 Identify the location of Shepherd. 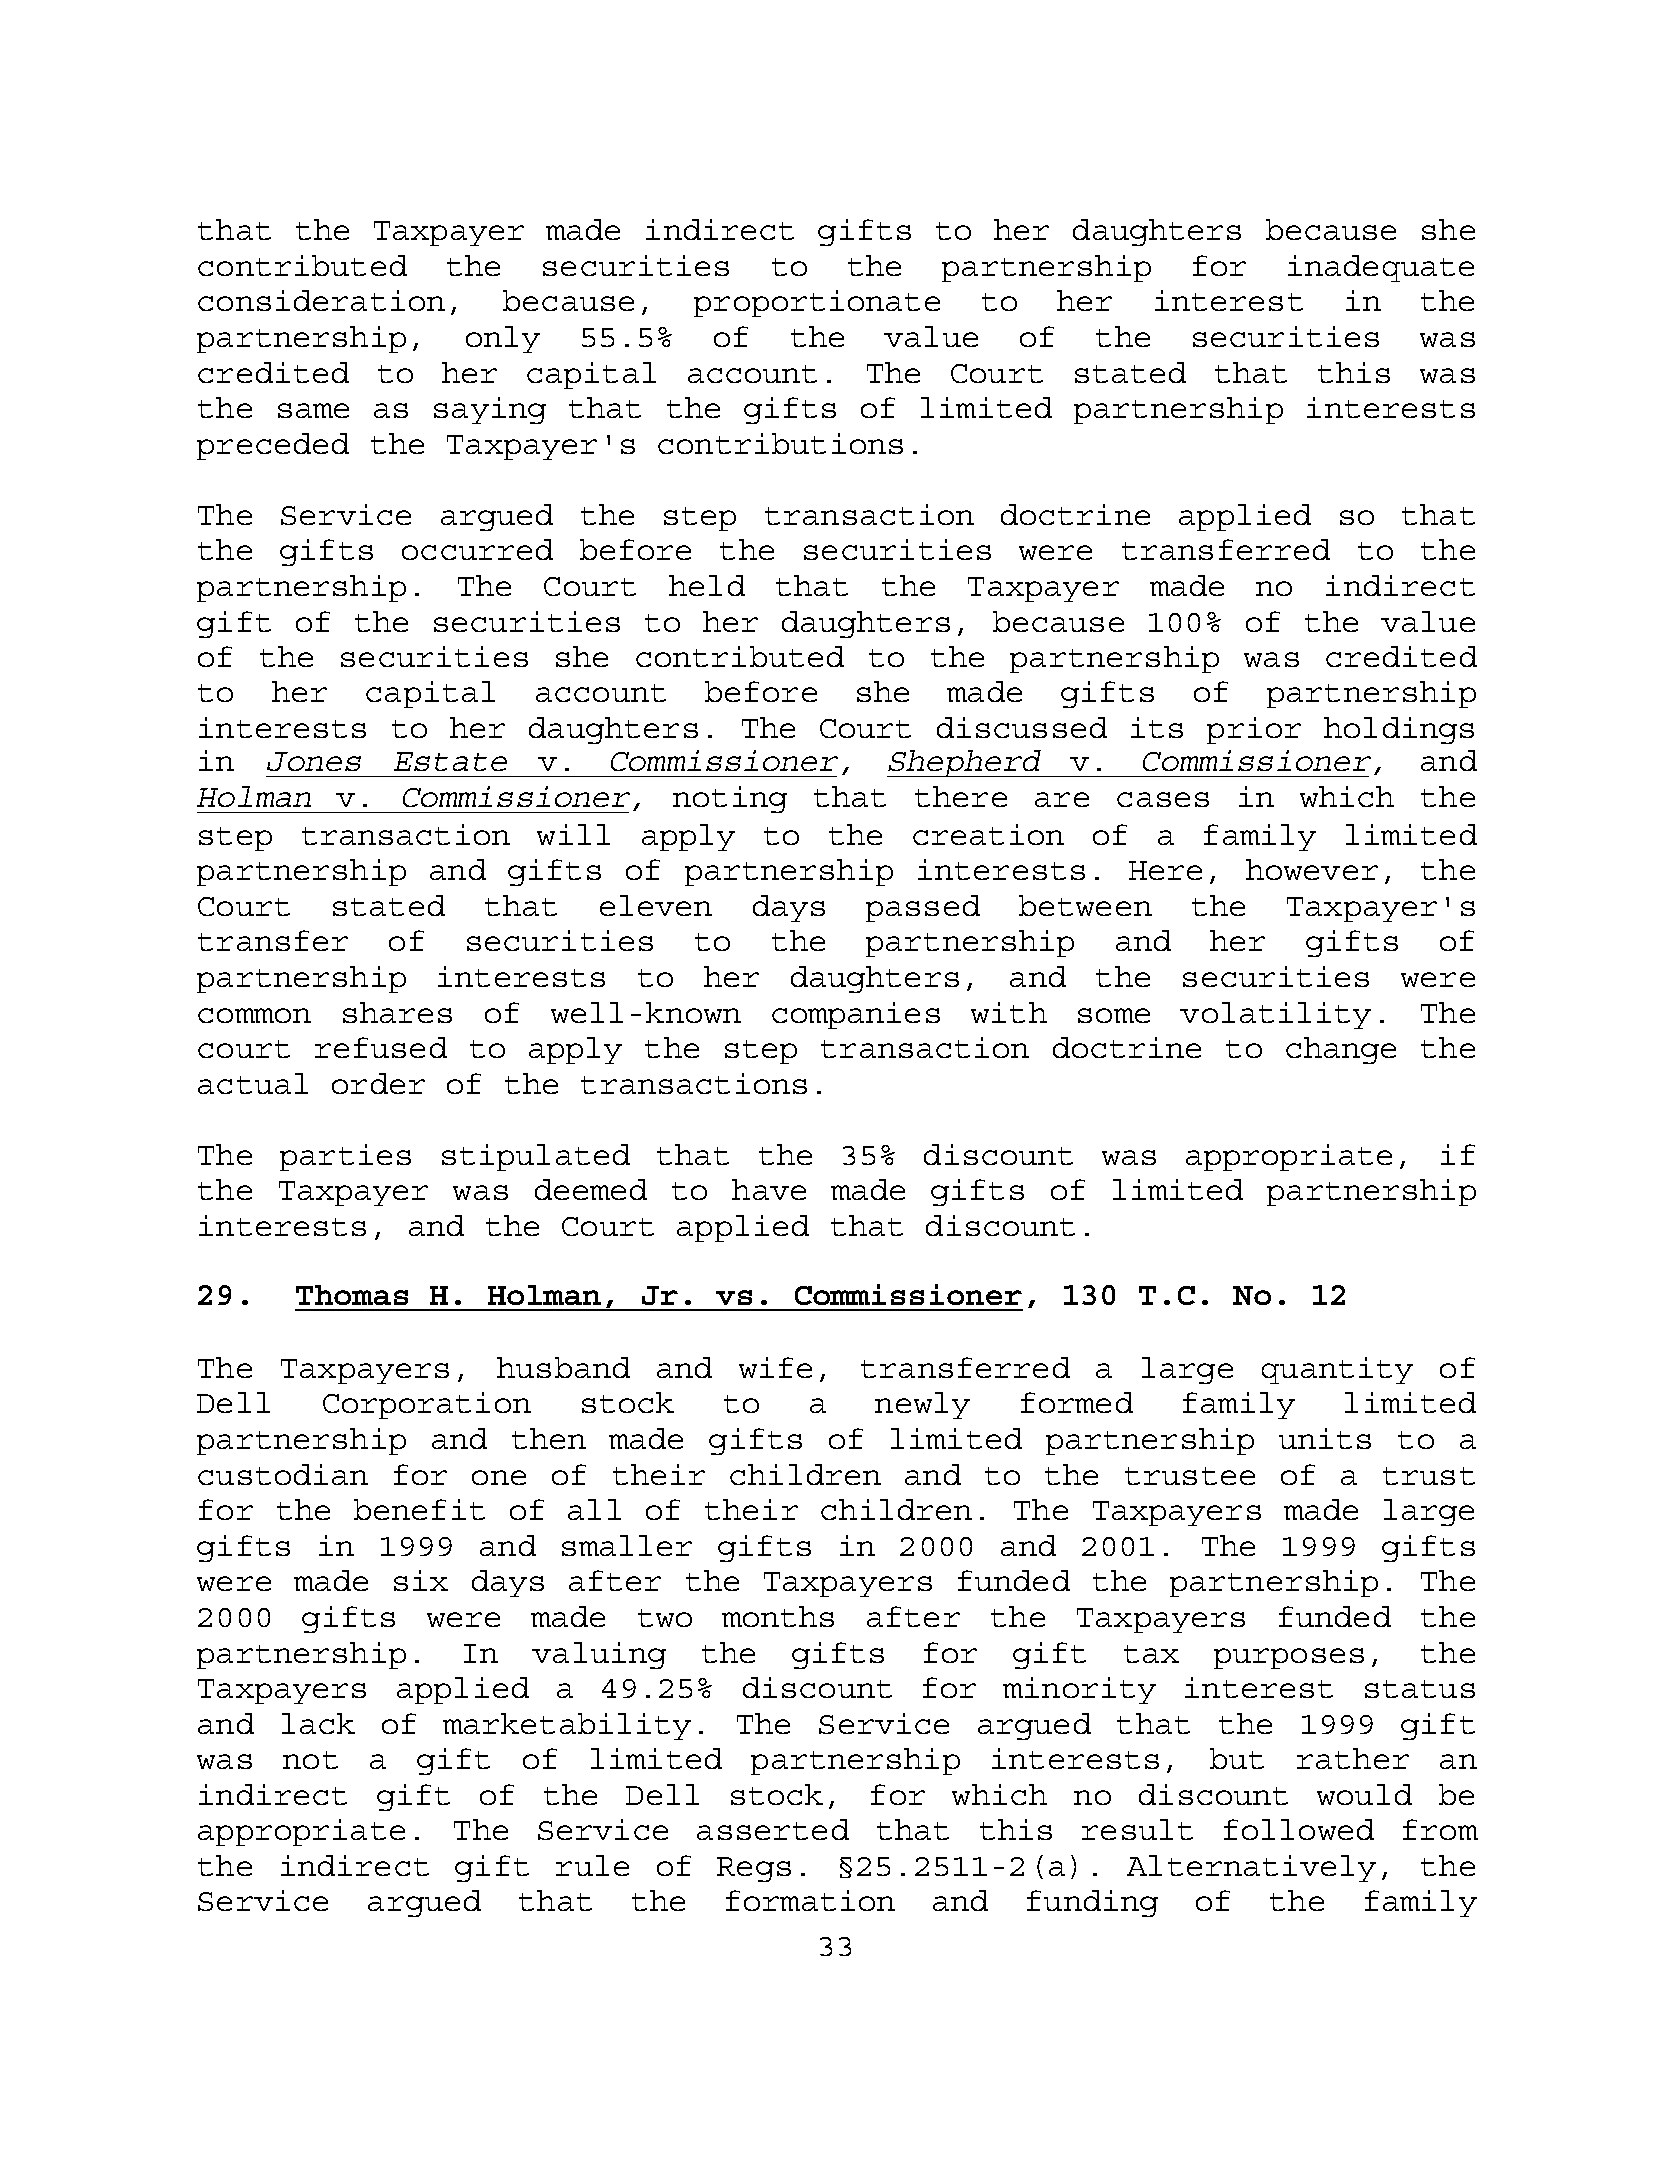
(965, 763).
